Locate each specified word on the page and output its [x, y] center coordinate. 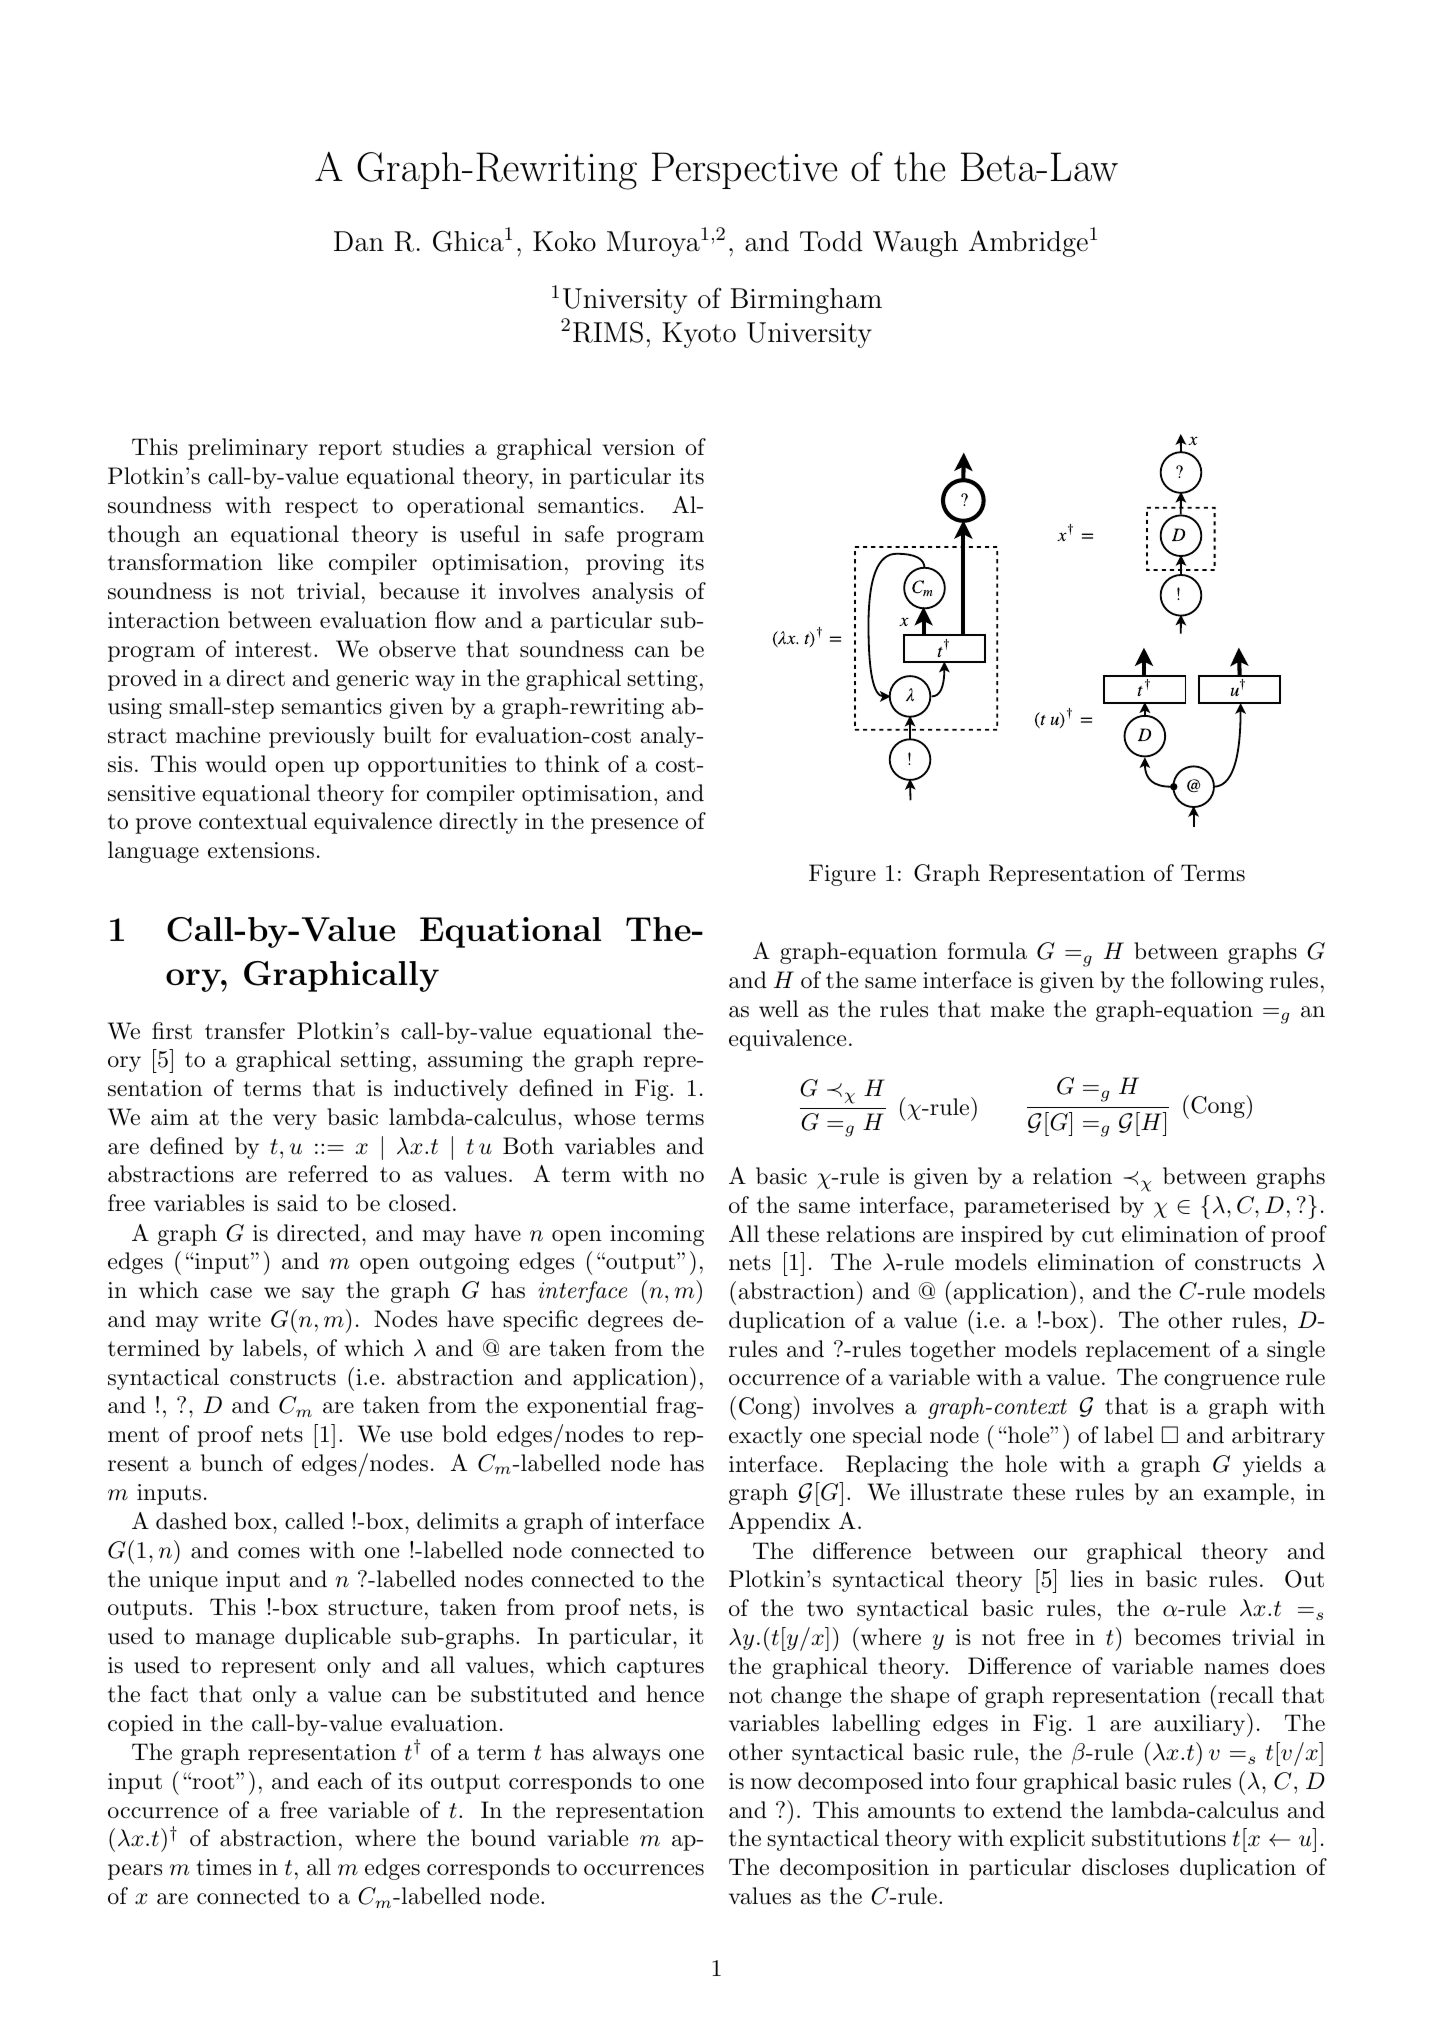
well [779, 1008]
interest [273, 649]
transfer [245, 1031]
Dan [359, 241]
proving [625, 564]
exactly [766, 1437]
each [340, 1781]
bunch [232, 1463]
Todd [831, 241]
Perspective [744, 170]
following [1217, 982]
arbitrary [1278, 1437]
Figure [842, 875]
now [771, 1784]
